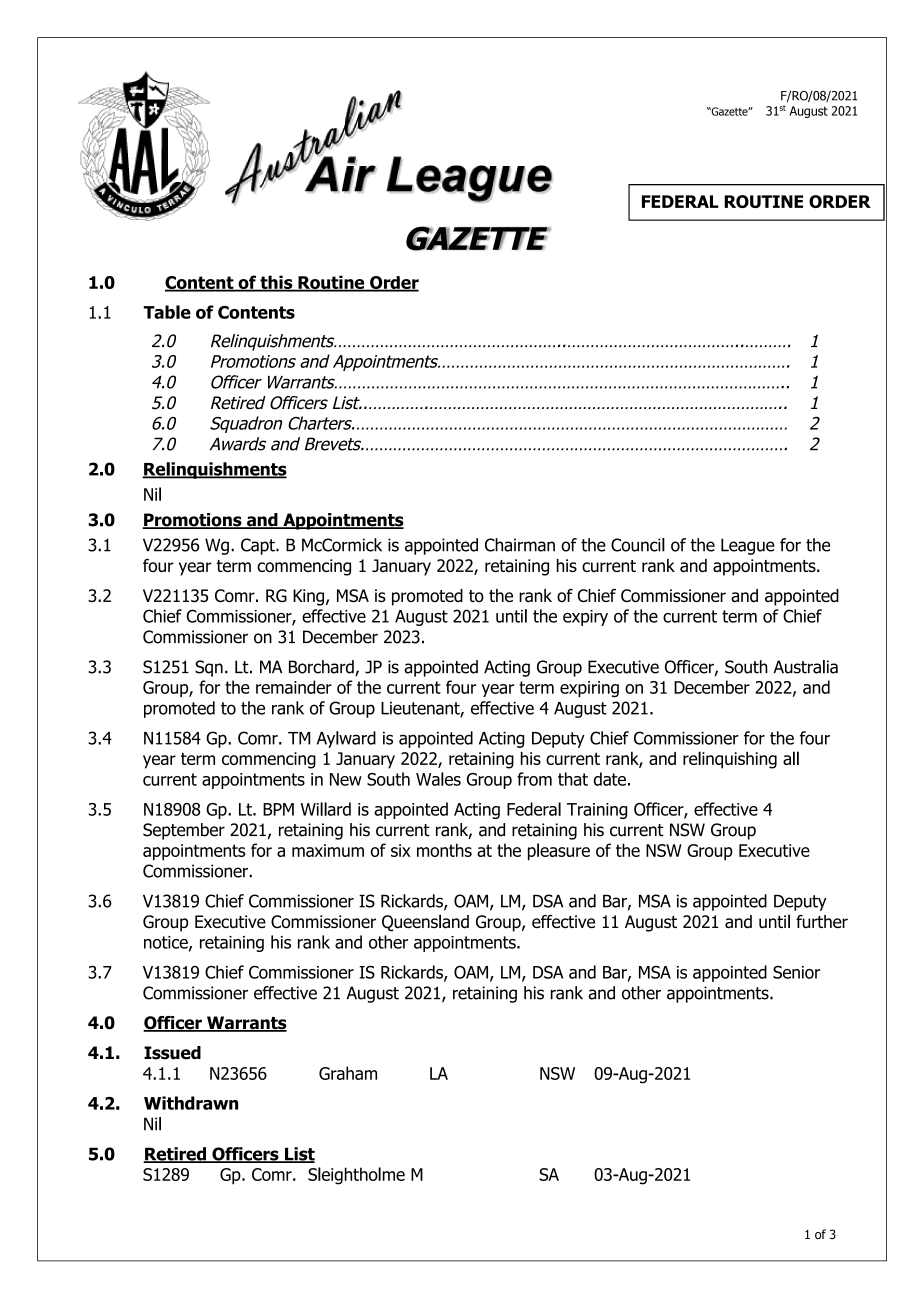 The width and height of the document is (924, 1308). What do you see at coordinates (585, 618) in the document?
I see `expiry` at bounding box center [585, 618].
